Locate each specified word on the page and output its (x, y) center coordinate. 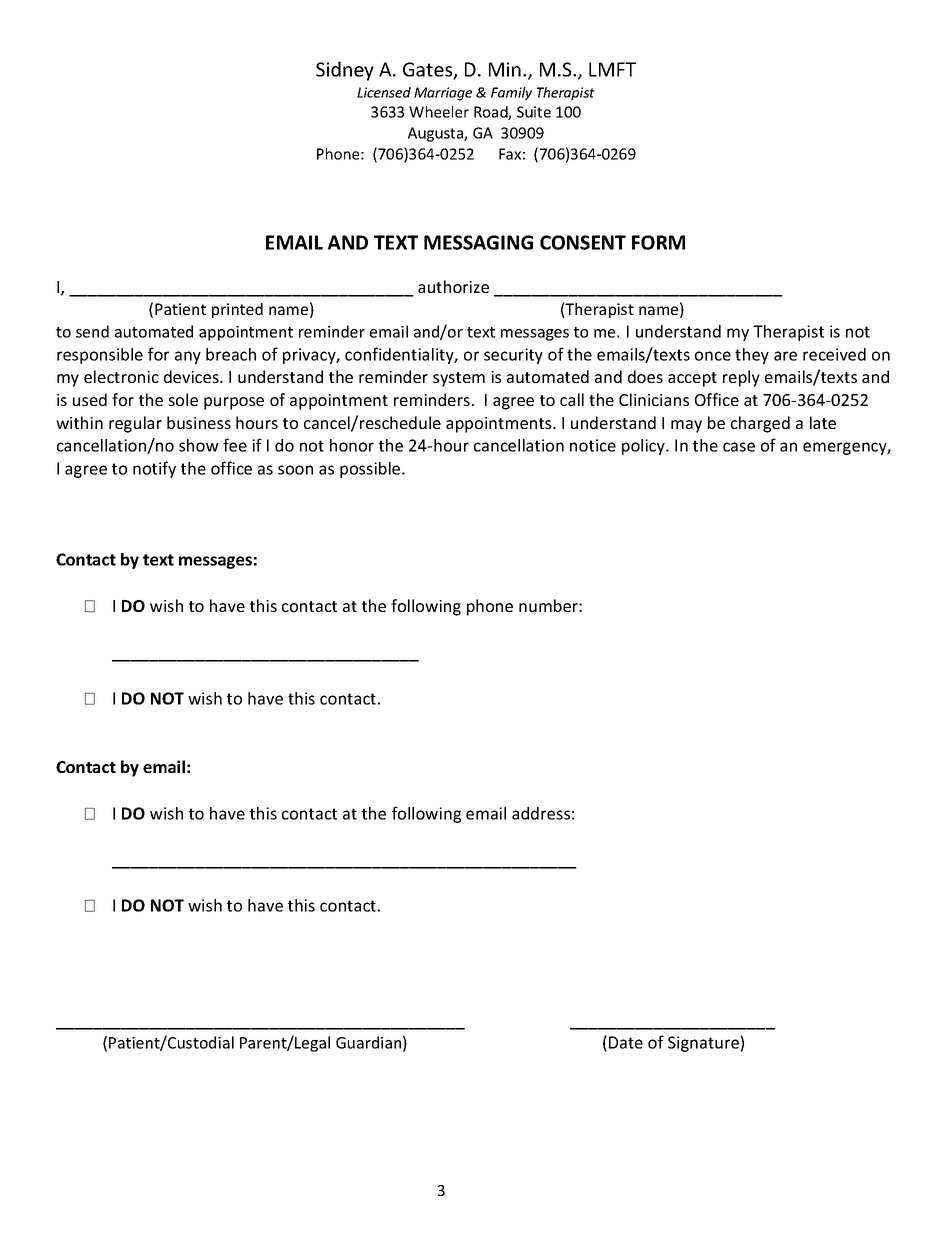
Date (626, 1042)
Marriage (443, 94)
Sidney (345, 71)
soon (295, 470)
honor (352, 445)
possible (371, 470)
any (188, 357)
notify (154, 469)
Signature (704, 1043)
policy (644, 447)
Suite (534, 112)
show (199, 445)
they (752, 356)
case (739, 447)
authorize (453, 286)
